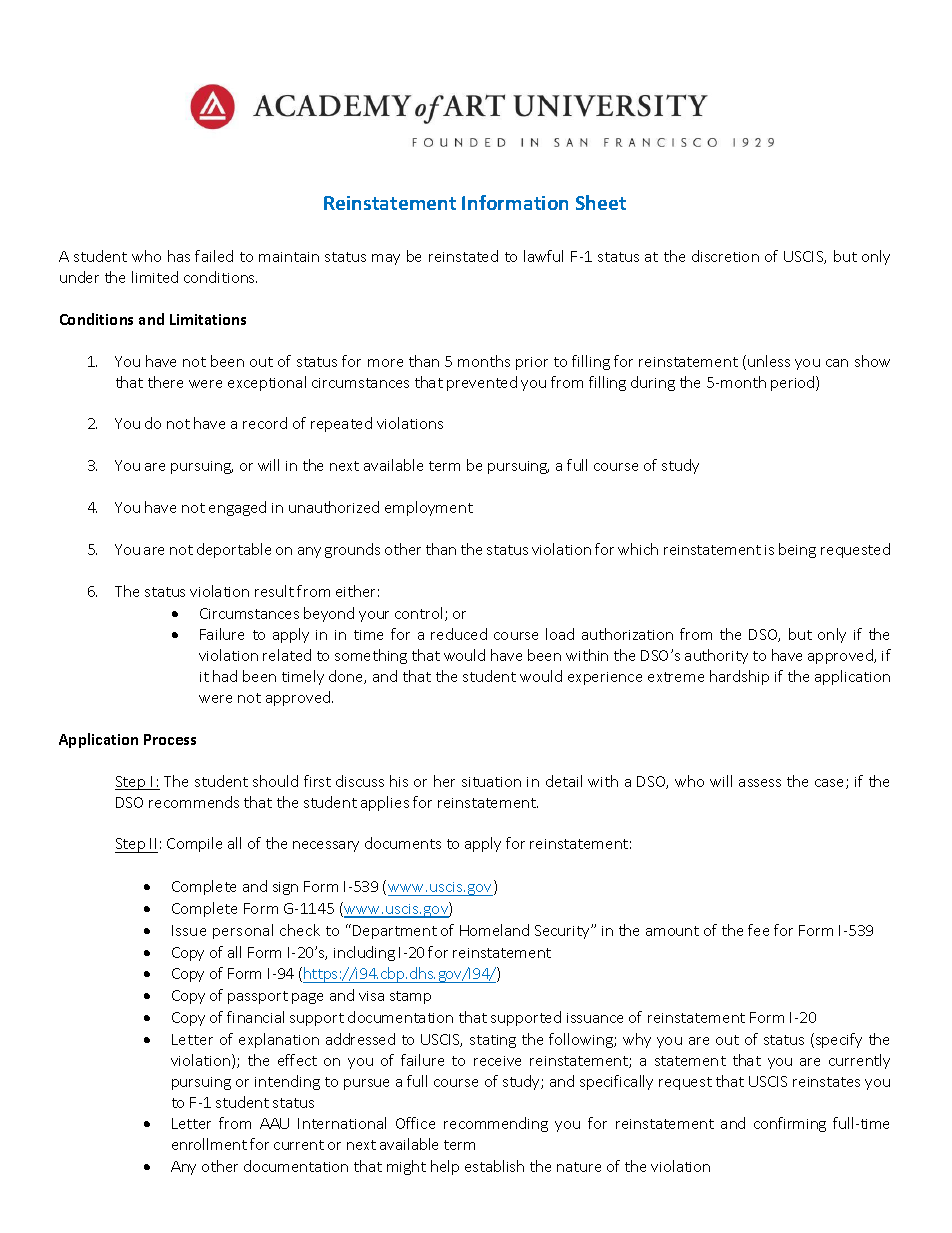 The image size is (952, 1233). Describe the element at coordinates (725, 256) in the screenshot. I see `discretion` at that location.
